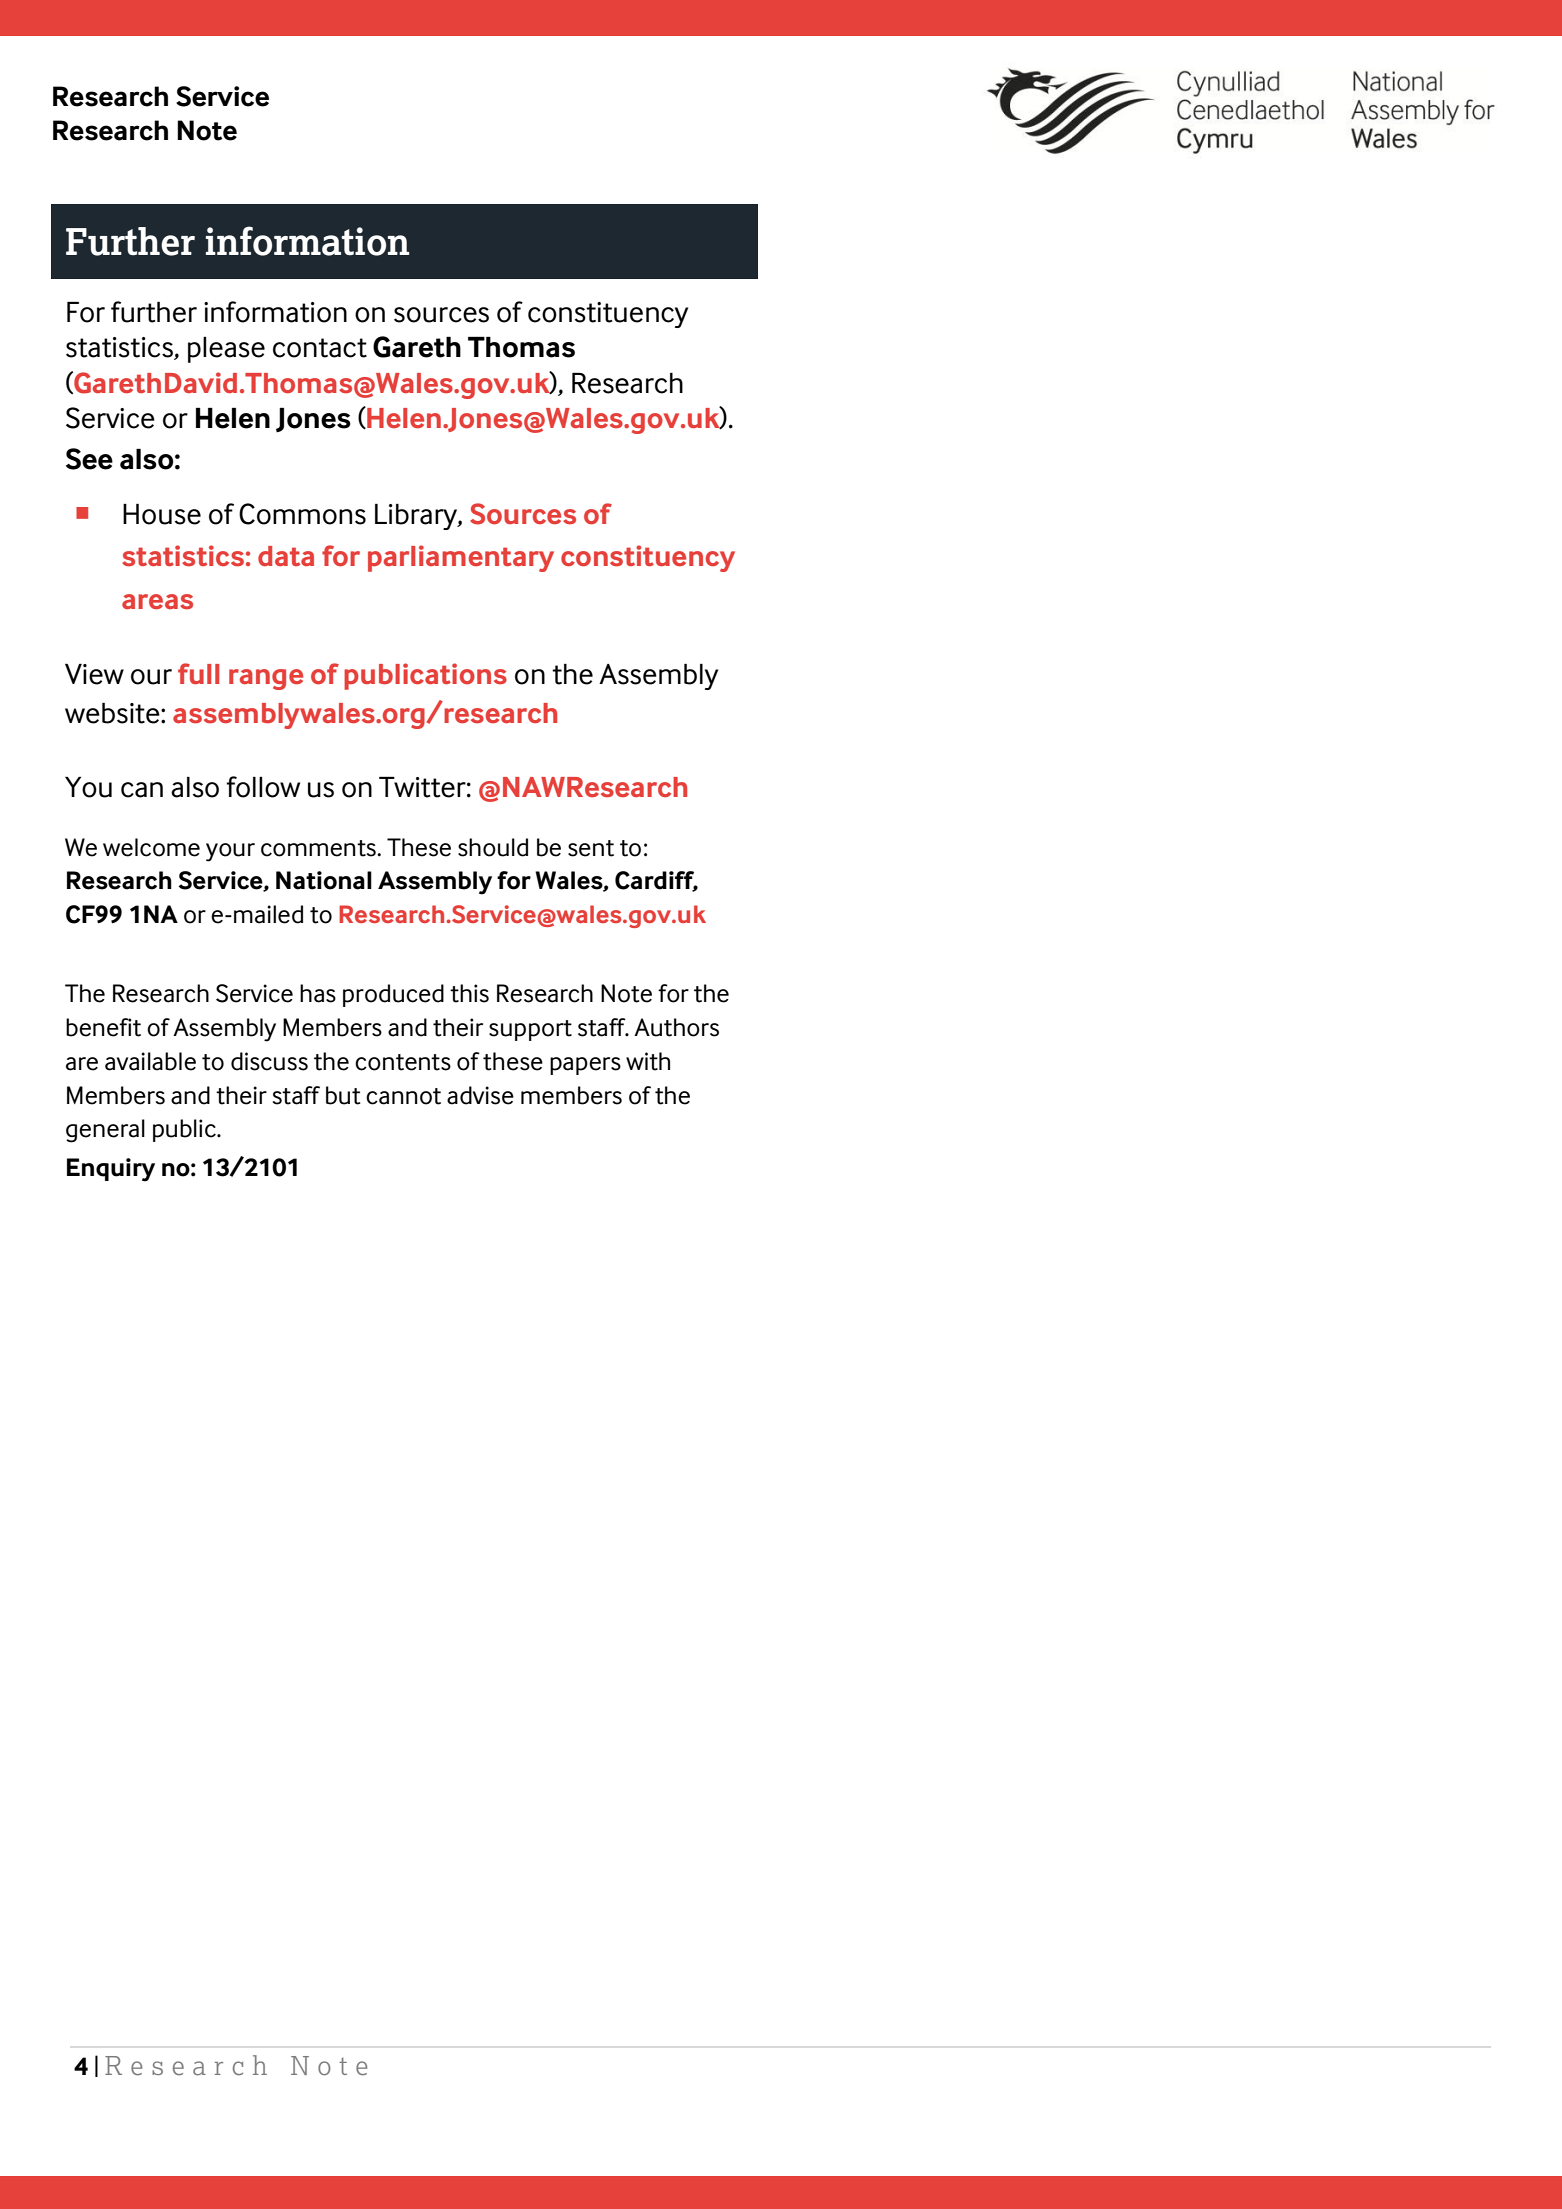 The image size is (1562, 2209). What do you see at coordinates (403, 1096) in the page?
I see `cannot` at bounding box center [403, 1096].
